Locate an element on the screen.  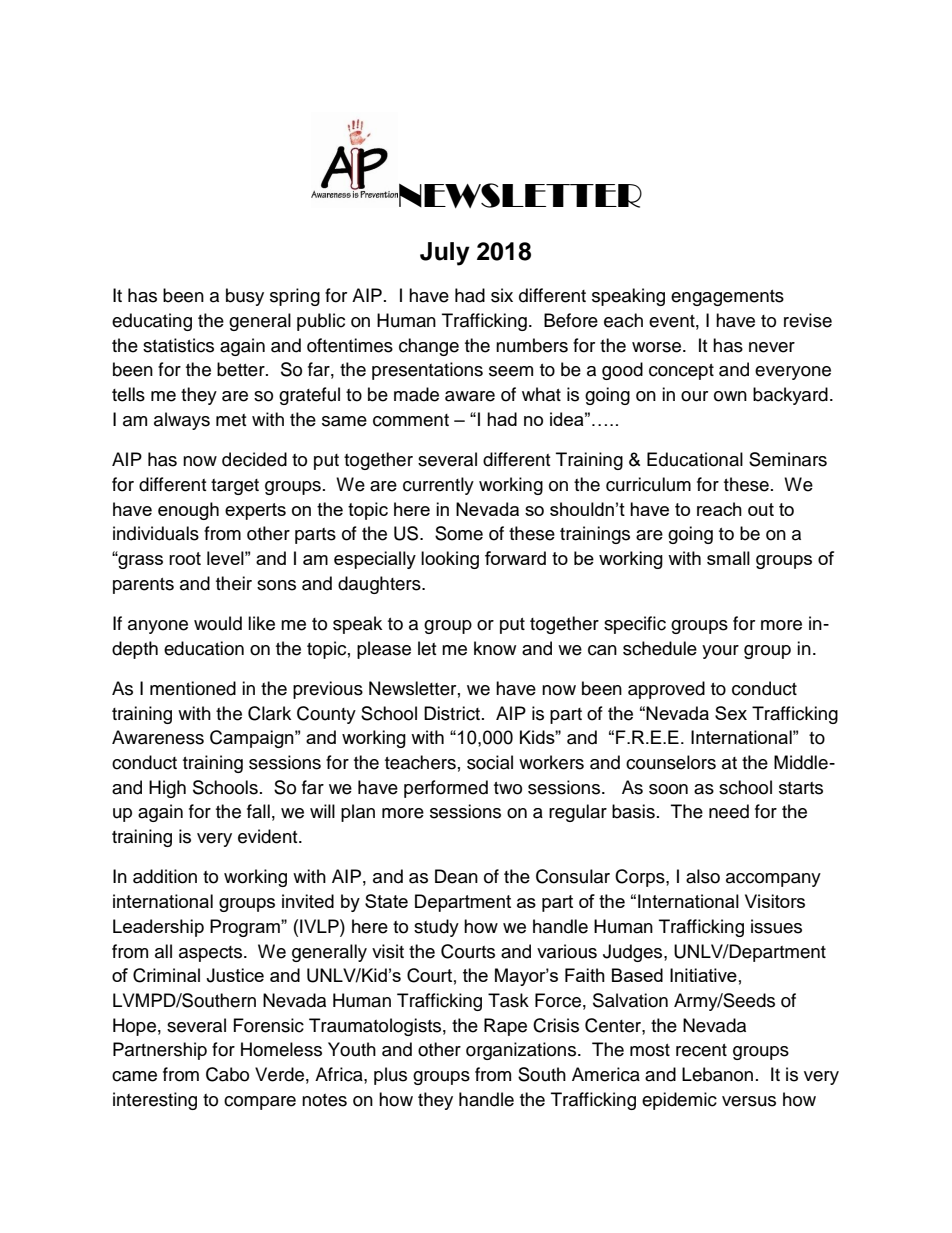
mentioned is located at coordinates (193, 688).
